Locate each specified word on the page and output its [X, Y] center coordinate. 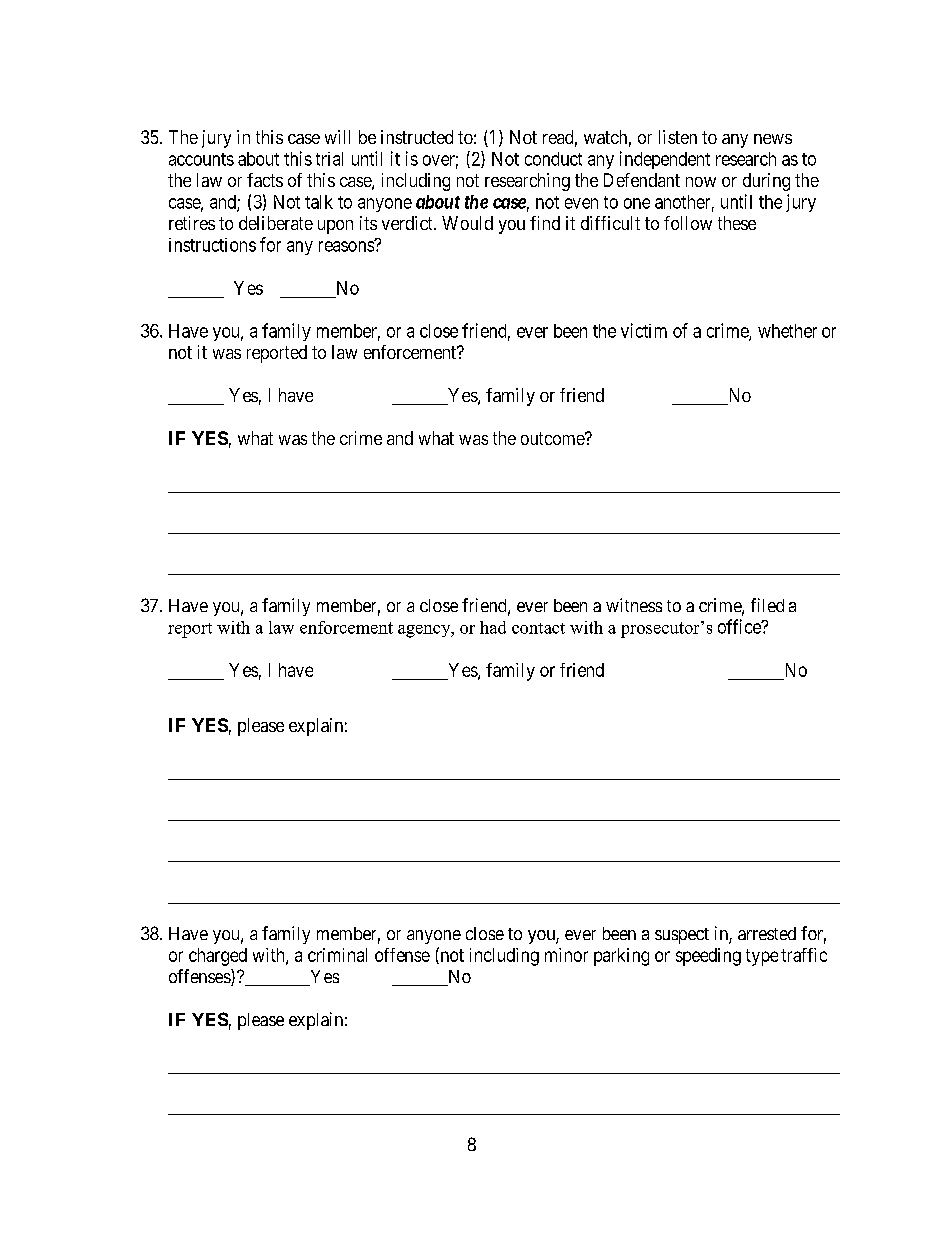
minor [566, 955]
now [701, 182]
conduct [553, 159]
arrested [767, 933]
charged [218, 957]
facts [265, 180]
